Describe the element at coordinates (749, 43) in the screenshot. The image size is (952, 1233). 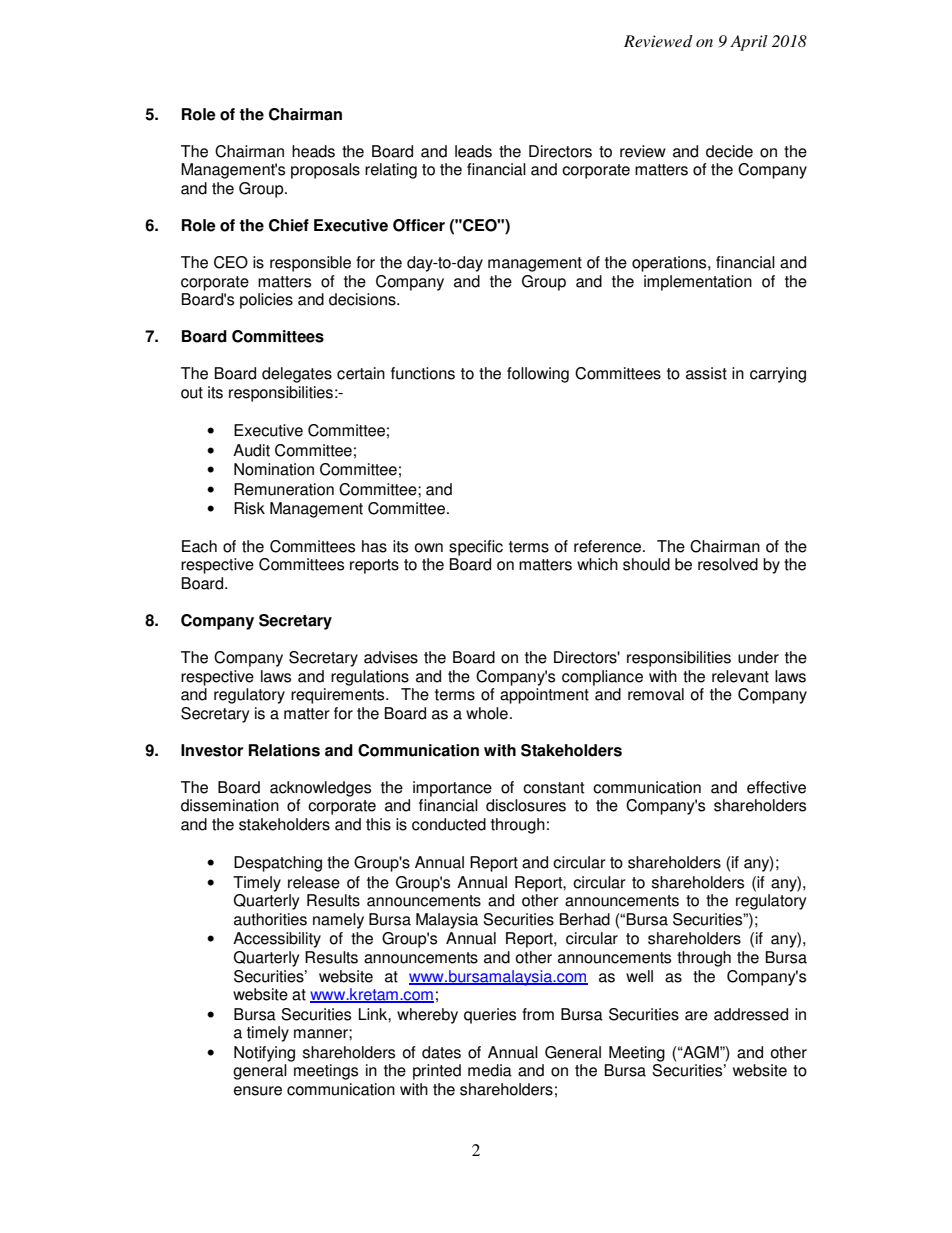
I see `April` at that location.
